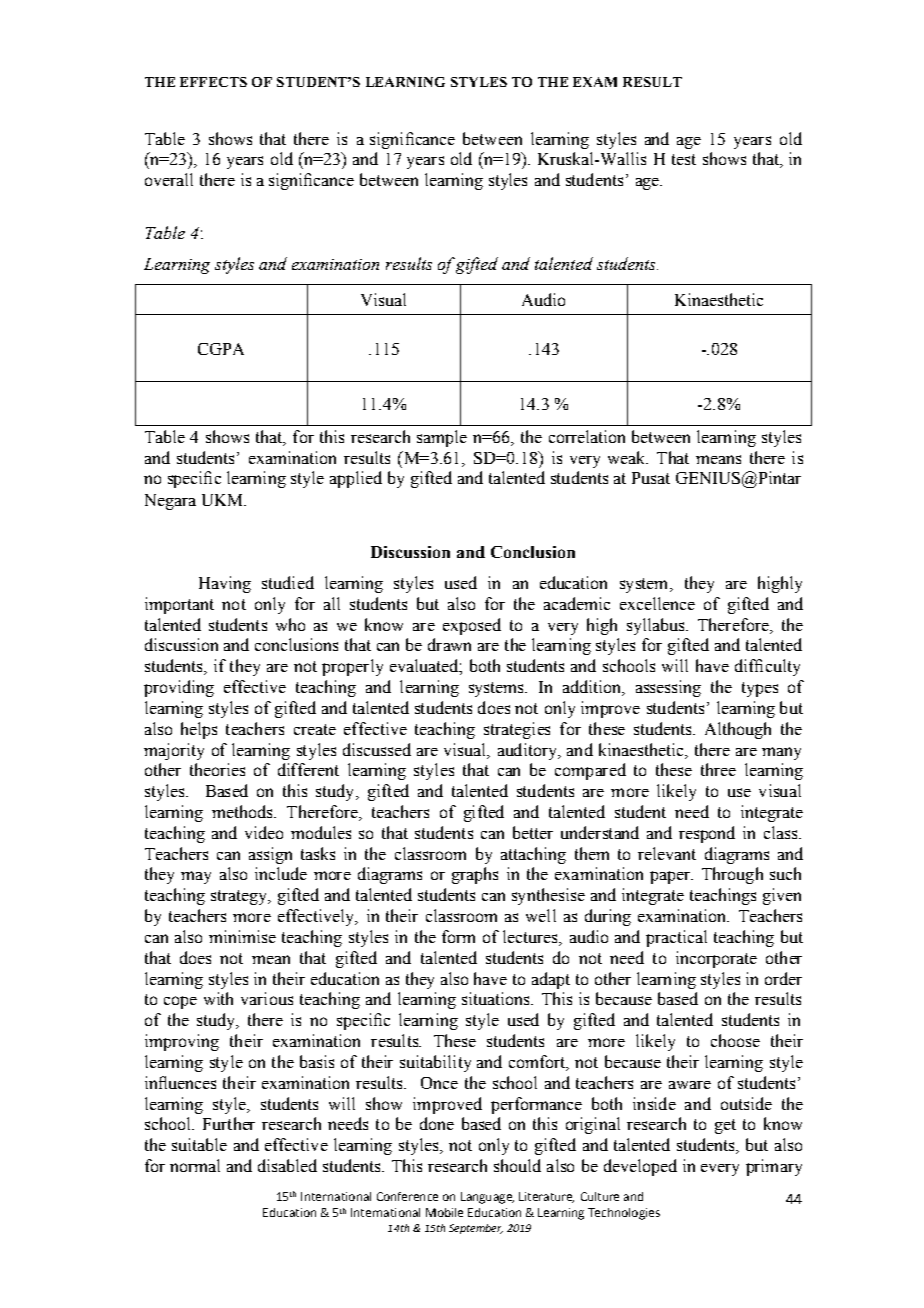 Image resolution: width=924 pixels, height=1308 pixels. What do you see at coordinates (449, 644) in the page?
I see `drawn` at bounding box center [449, 644].
